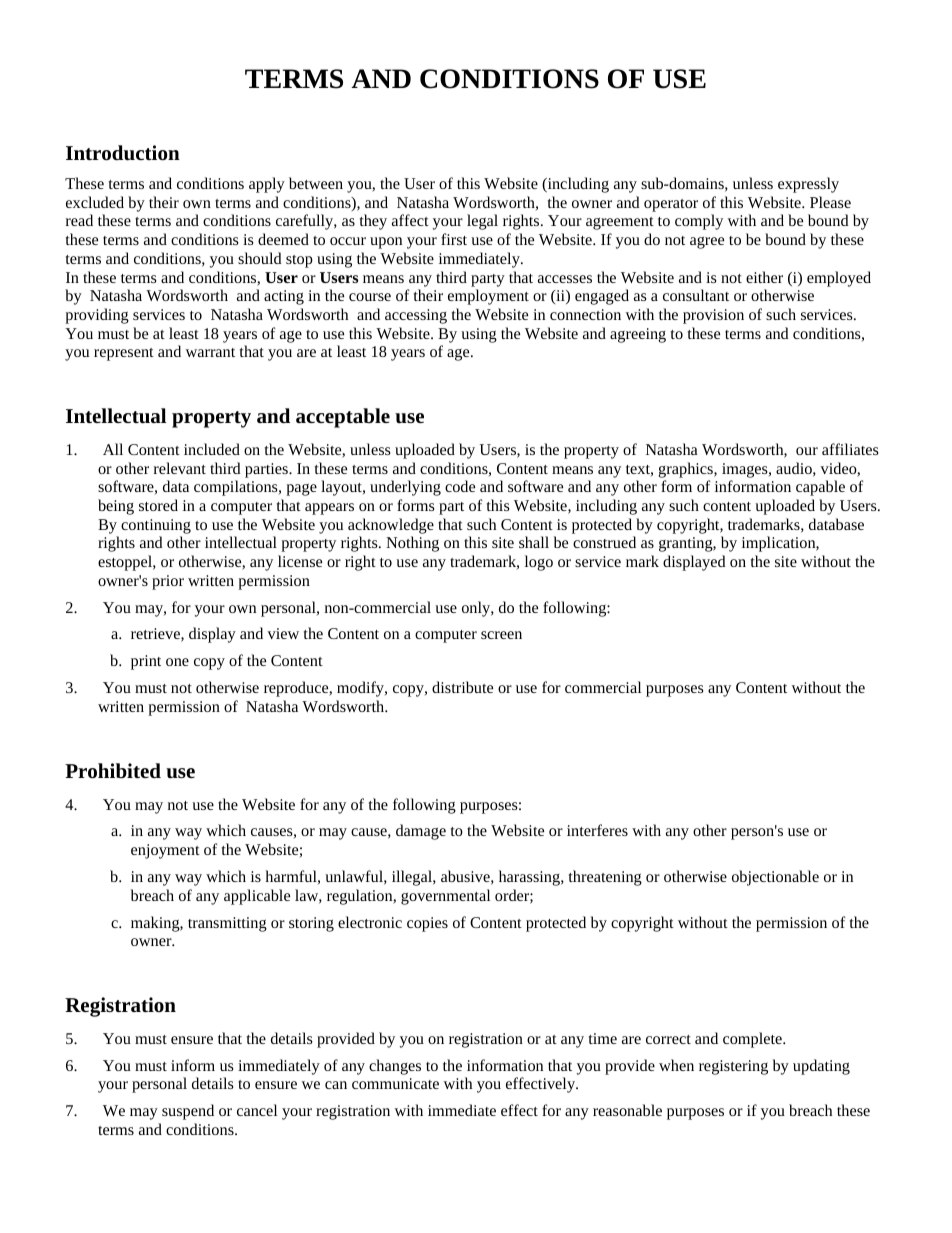  What do you see at coordinates (460, 486) in the screenshot?
I see `code` at bounding box center [460, 486].
